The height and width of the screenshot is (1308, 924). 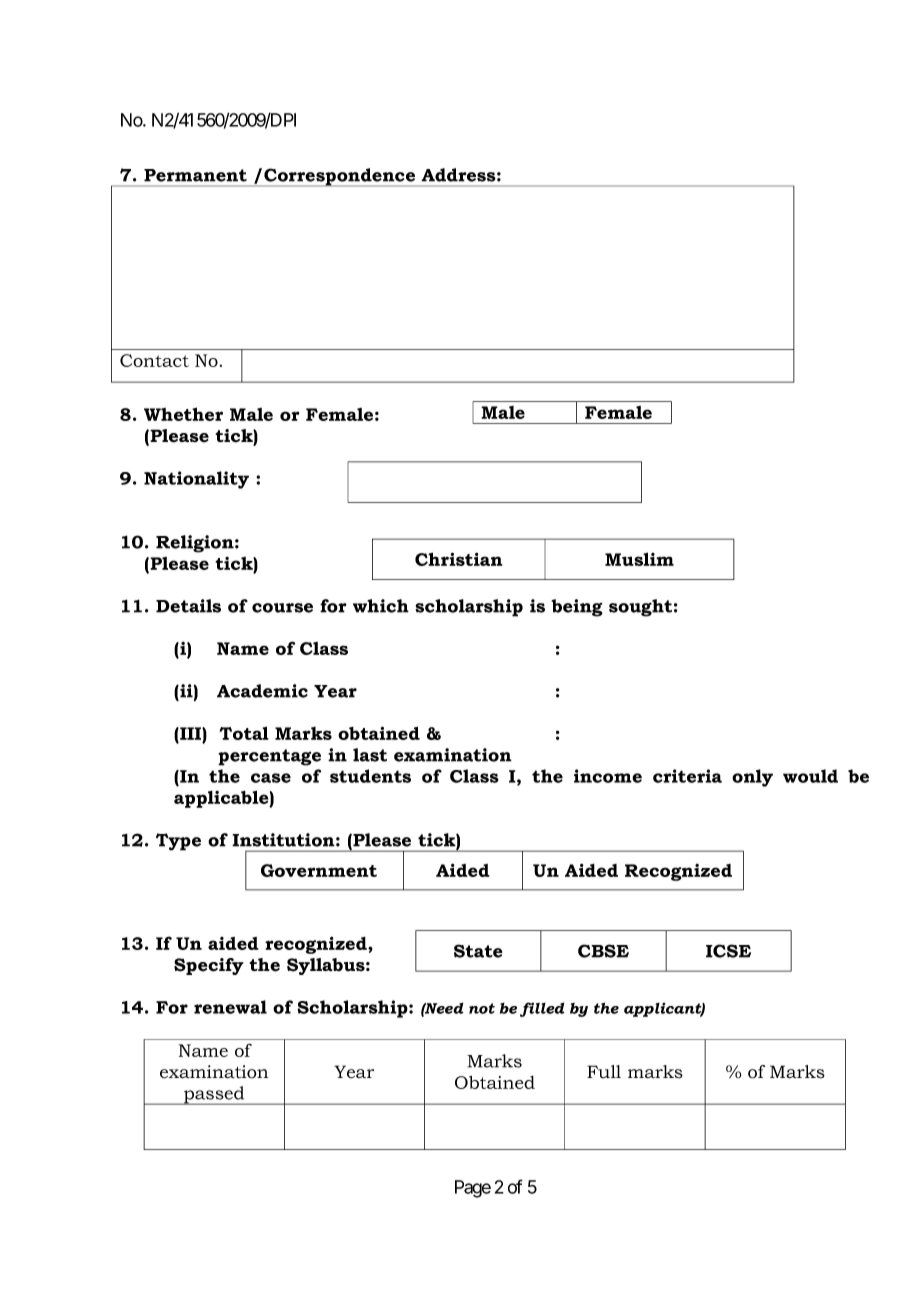 What do you see at coordinates (214, 1095) in the screenshot?
I see `passed` at bounding box center [214, 1095].
